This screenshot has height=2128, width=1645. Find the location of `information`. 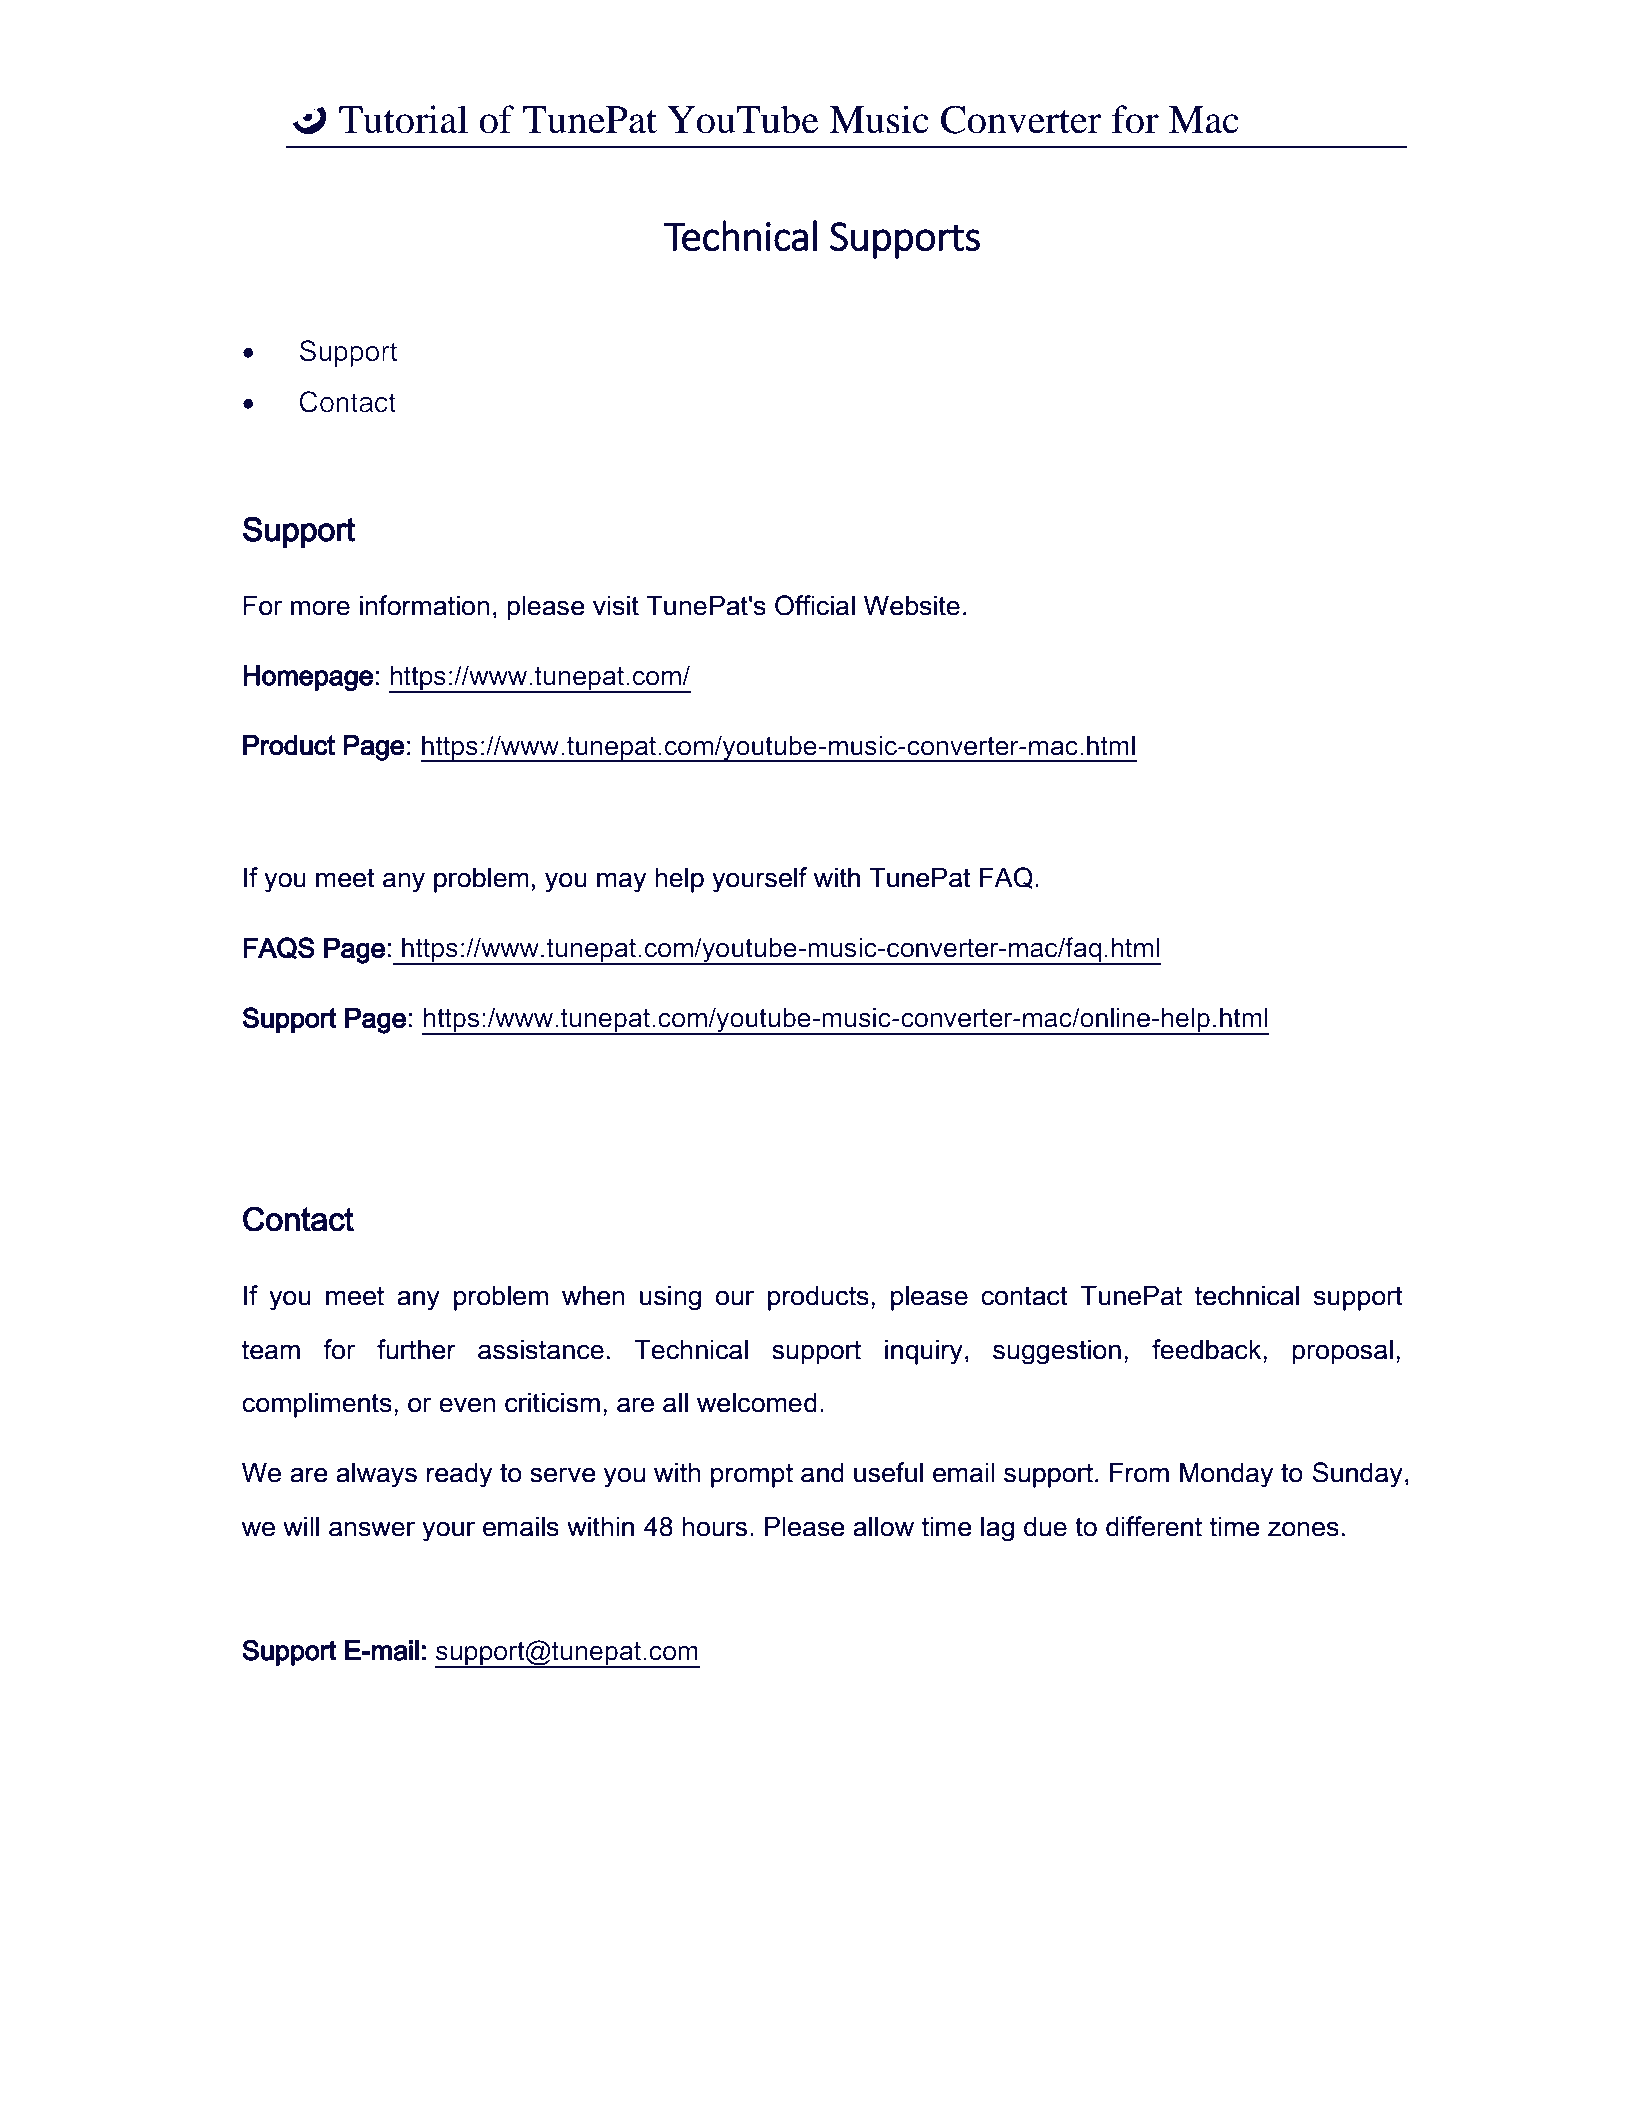

information is located at coordinates (425, 605).
